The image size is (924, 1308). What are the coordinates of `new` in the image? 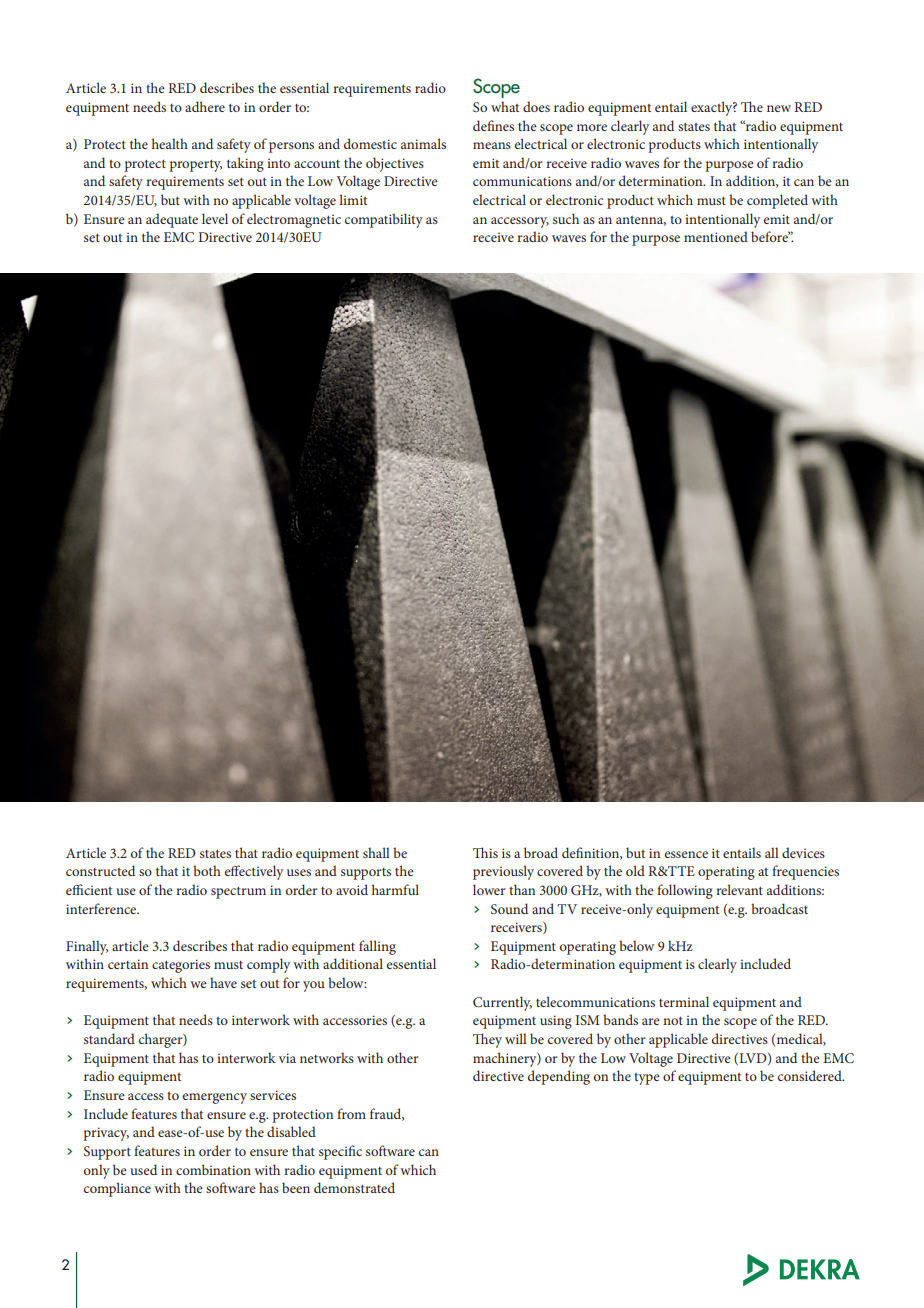 It's located at (779, 108).
